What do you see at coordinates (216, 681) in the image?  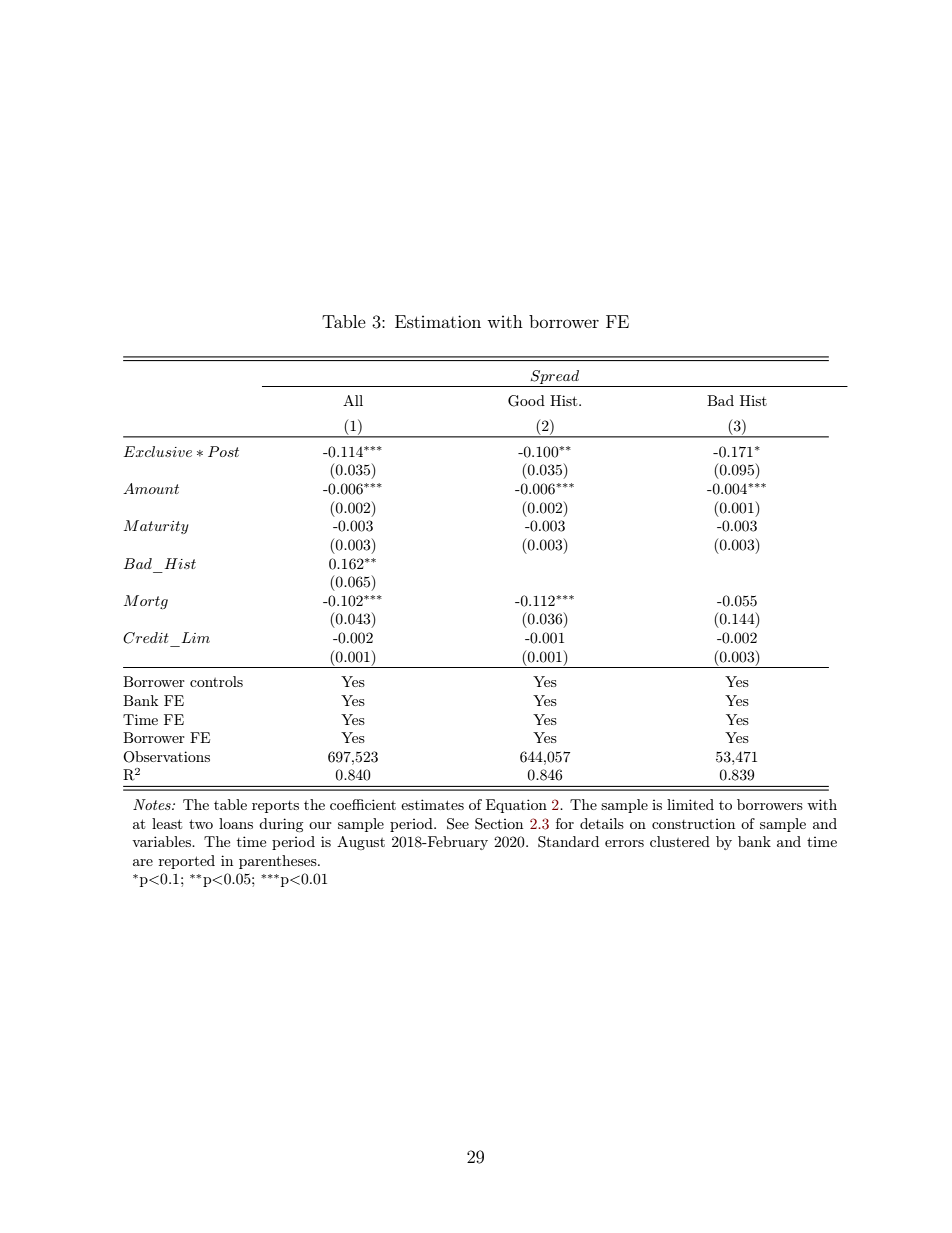 I see `controls` at bounding box center [216, 681].
